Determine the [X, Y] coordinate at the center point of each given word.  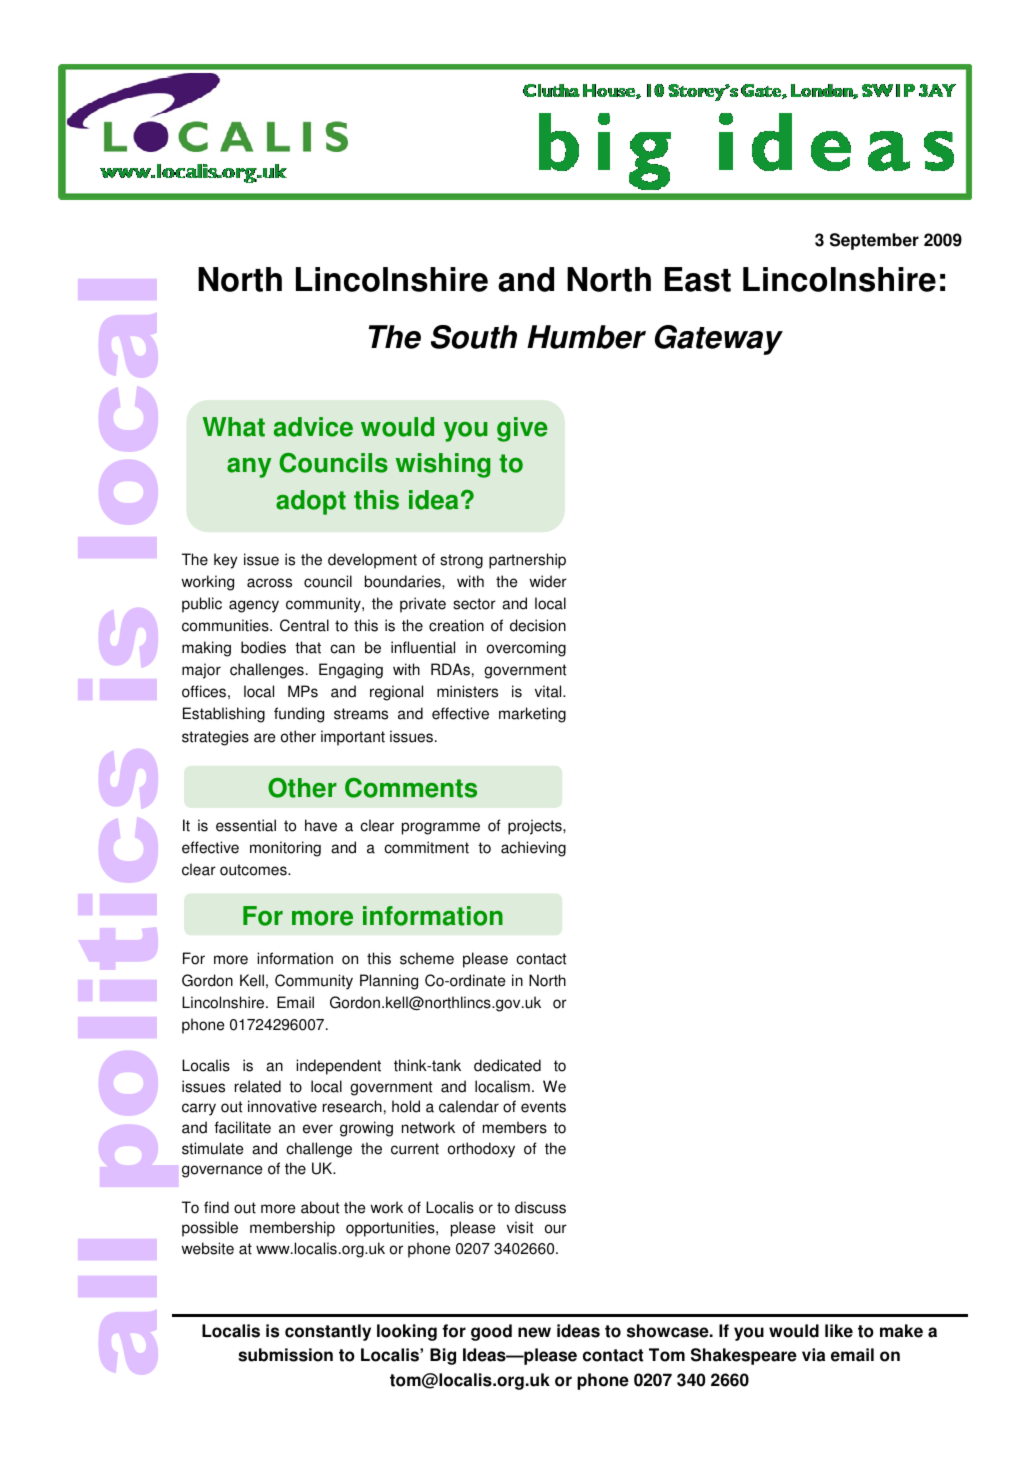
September [874, 241]
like [839, 1331]
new [534, 1332]
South [474, 337]
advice [313, 427]
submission [285, 1355]
